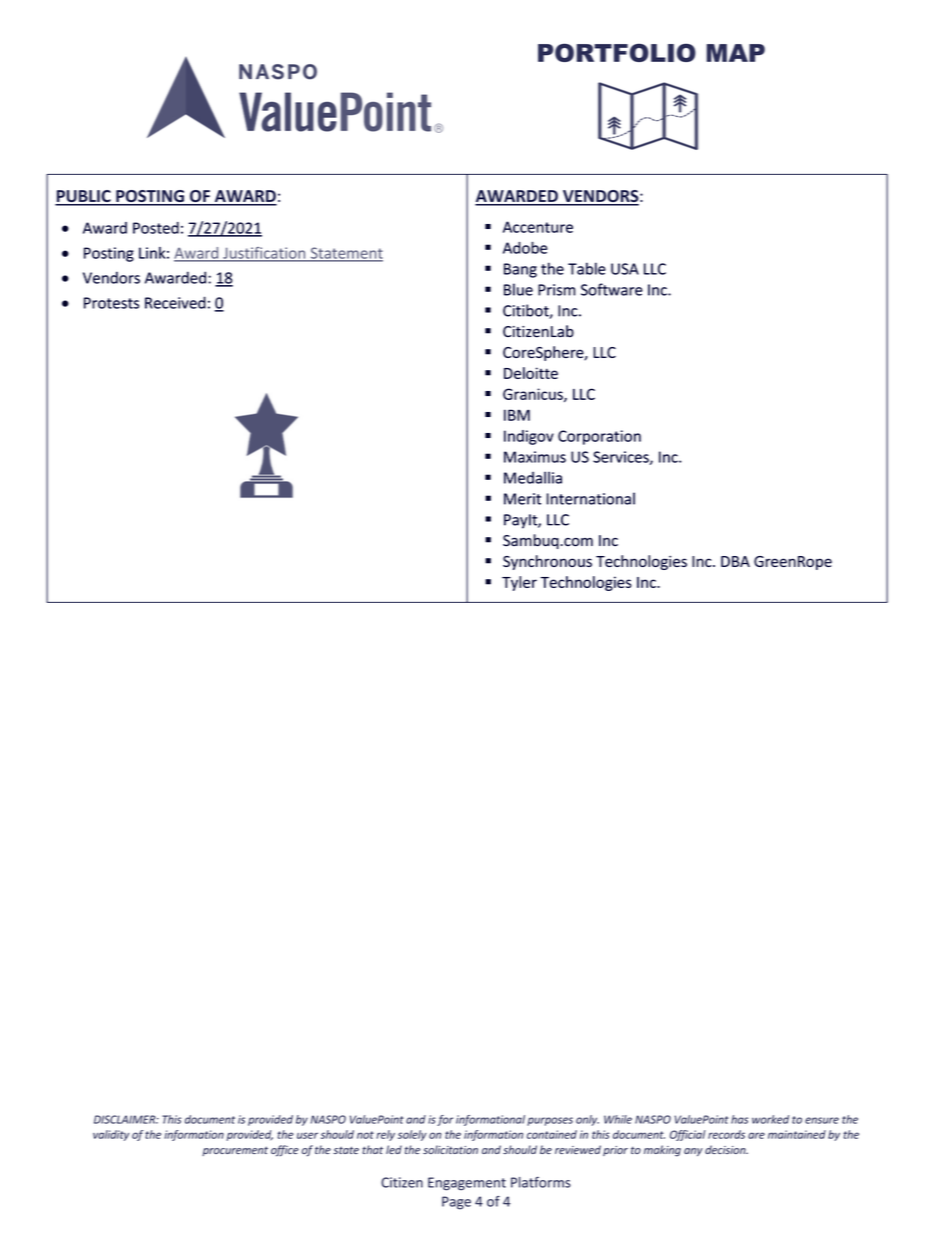 The image size is (952, 1233). What do you see at coordinates (84, 197) in the screenshot?
I see `PUBLIC` at bounding box center [84, 197].
